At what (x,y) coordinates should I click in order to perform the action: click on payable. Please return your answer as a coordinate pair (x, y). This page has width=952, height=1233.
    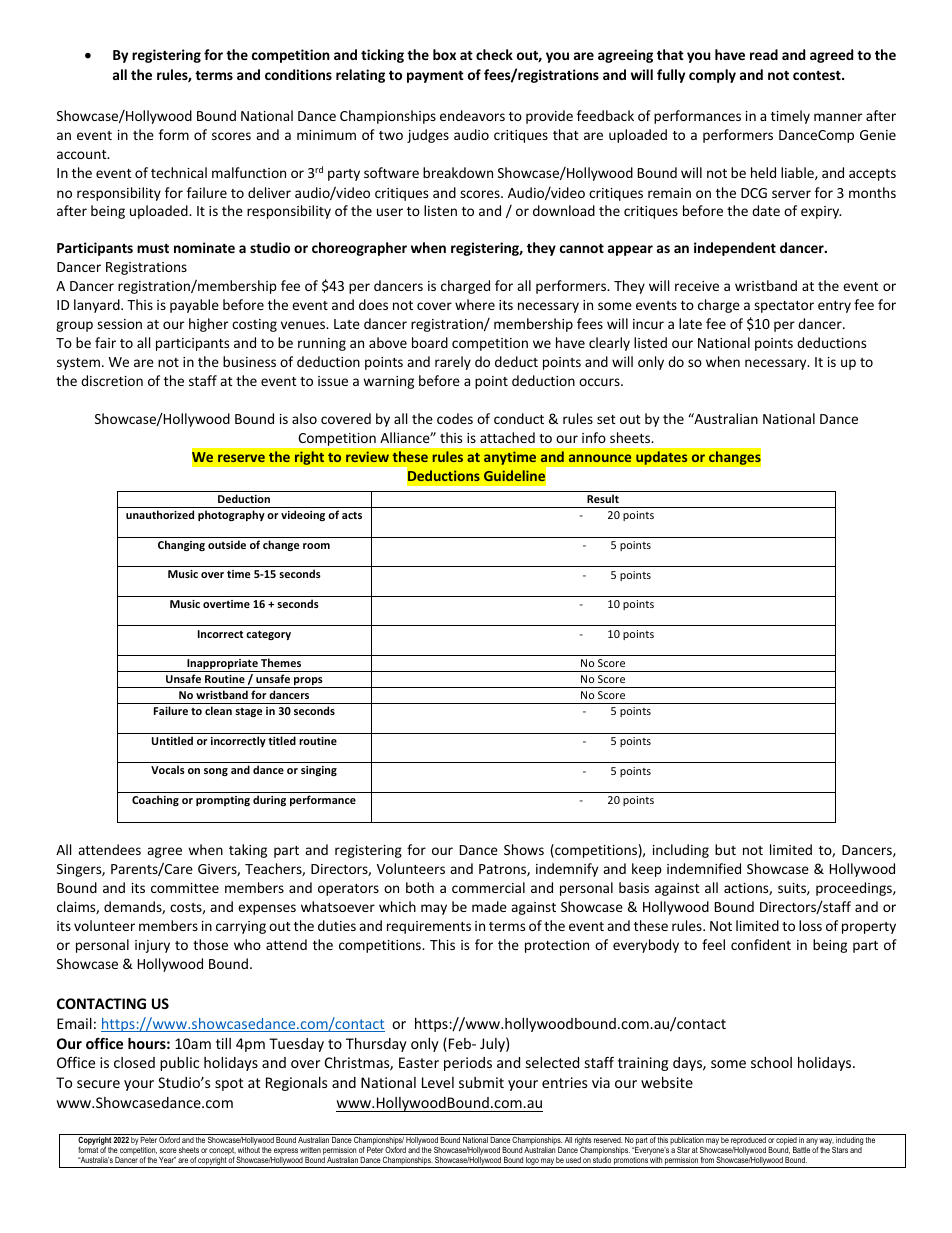
    Looking at the image, I should click on (194, 306).
